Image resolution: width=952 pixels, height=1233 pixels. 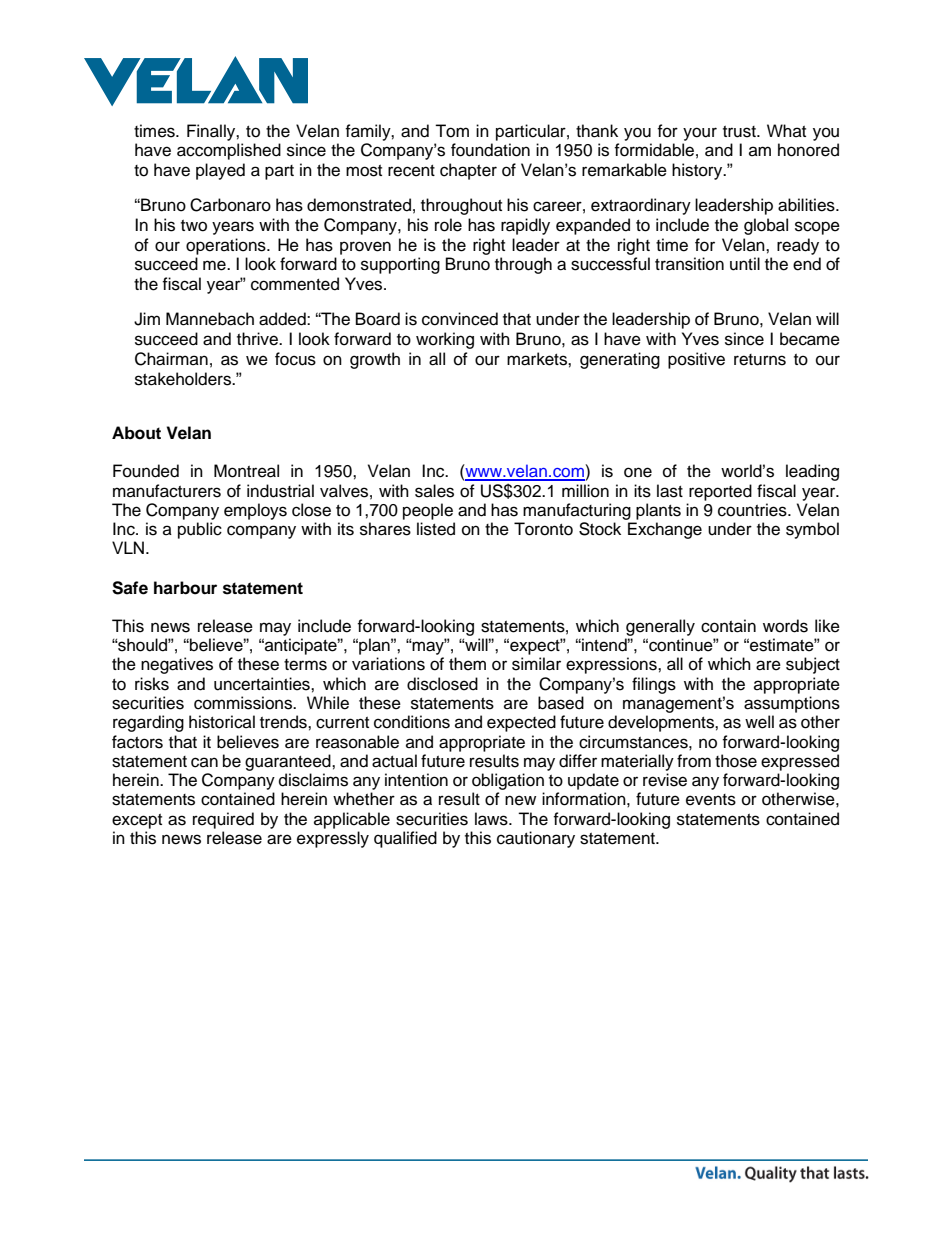 What do you see at coordinates (223, 820) in the image?
I see `required` at bounding box center [223, 820].
